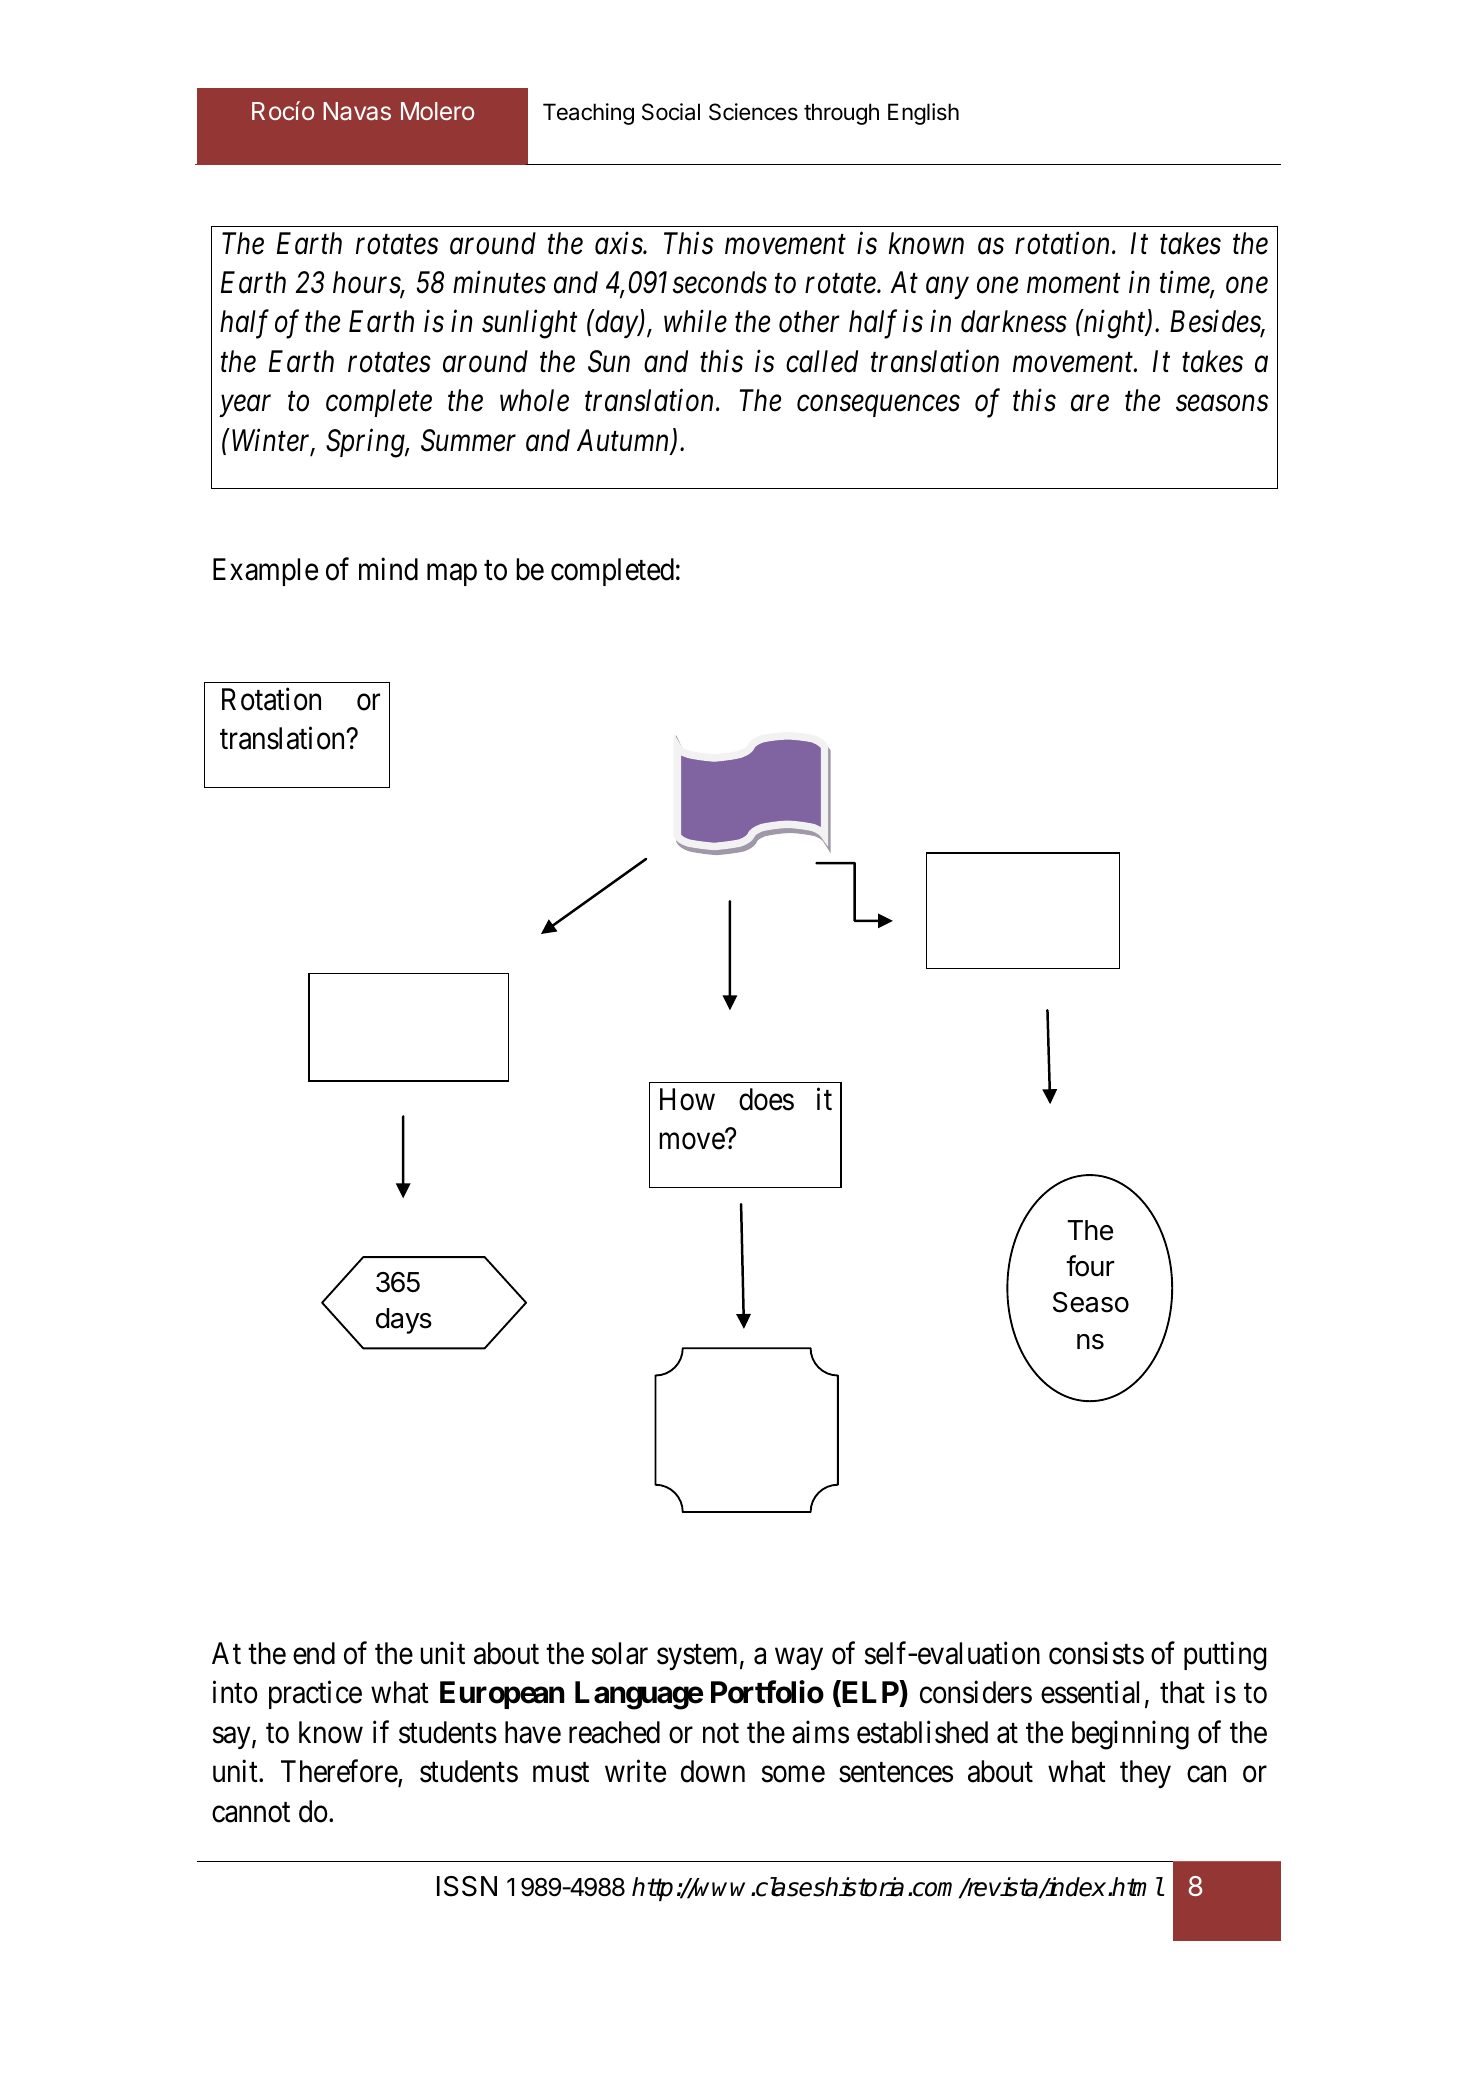  I want to click on How, so click(687, 1099).
